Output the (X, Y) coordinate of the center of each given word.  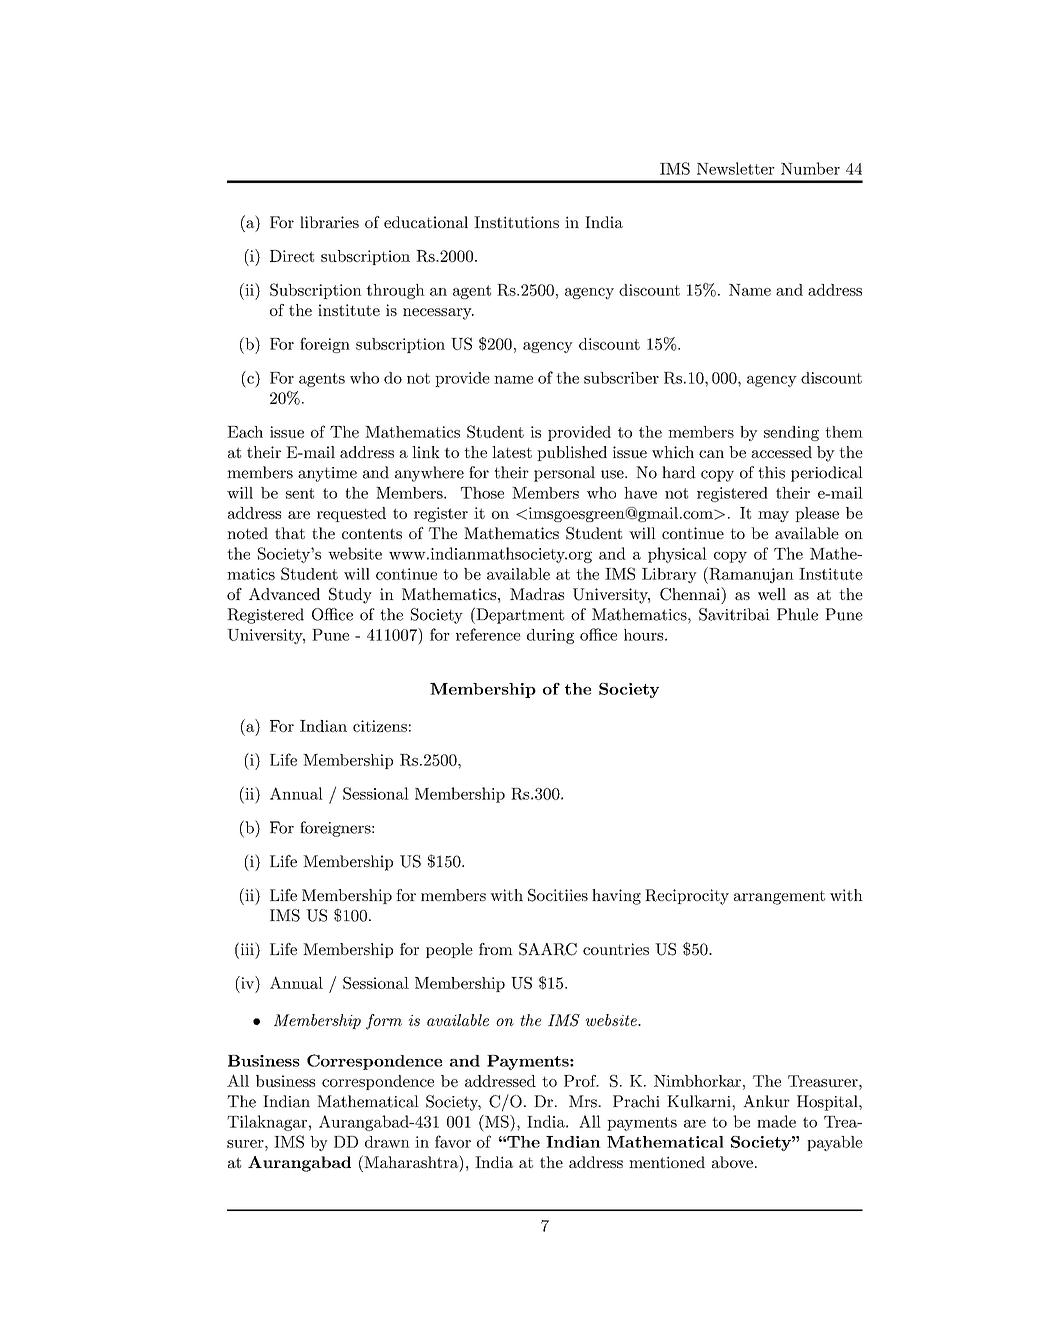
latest (512, 452)
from (496, 949)
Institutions (516, 222)
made (776, 1121)
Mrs (584, 1101)
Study (350, 596)
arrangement (779, 897)
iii (247, 948)
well (772, 594)
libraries (329, 222)
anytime (327, 474)
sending (791, 433)
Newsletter (736, 168)
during (550, 636)
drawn (387, 1142)
